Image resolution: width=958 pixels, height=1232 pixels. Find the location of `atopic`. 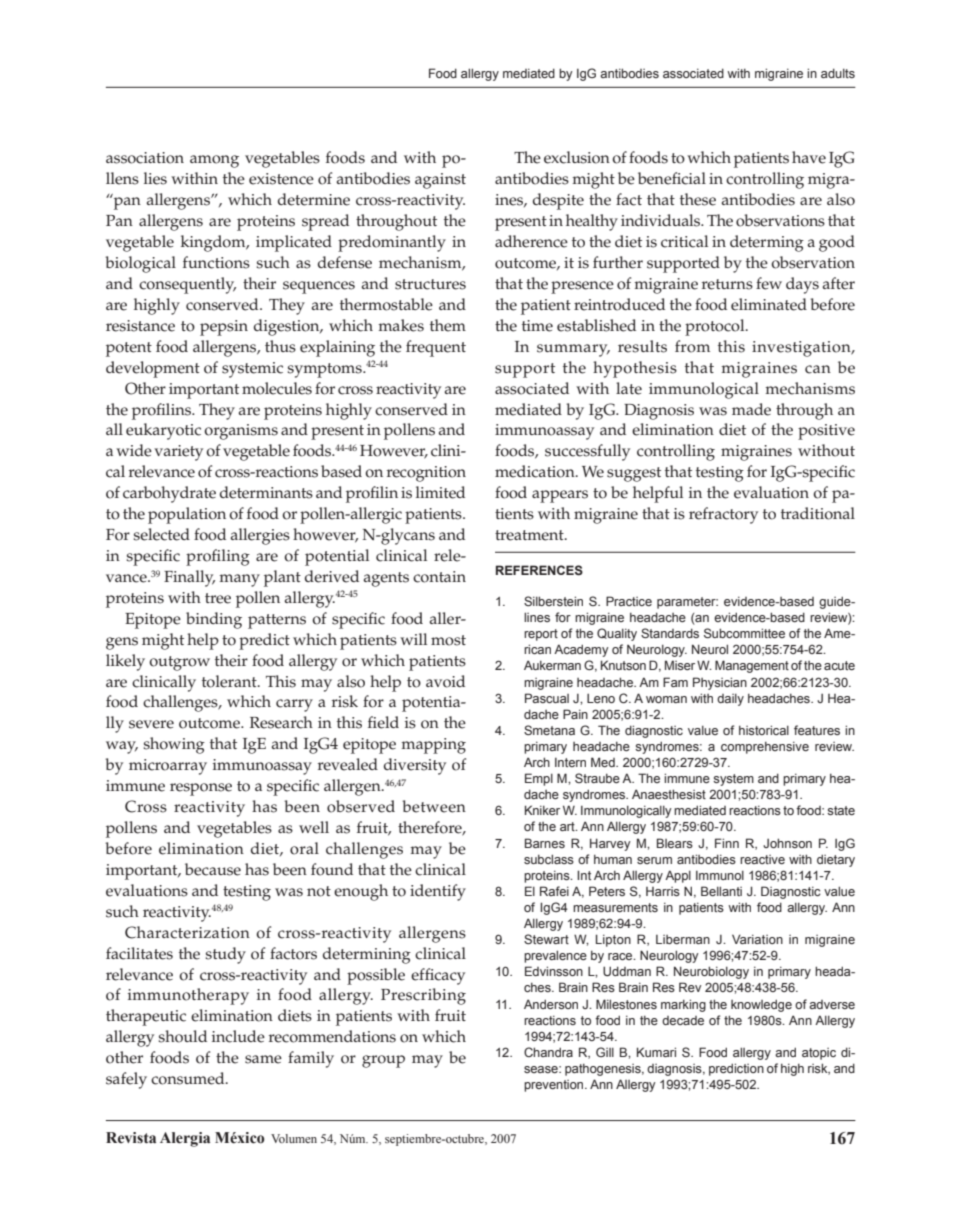

atopic is located at coordinates (819, 1054).
